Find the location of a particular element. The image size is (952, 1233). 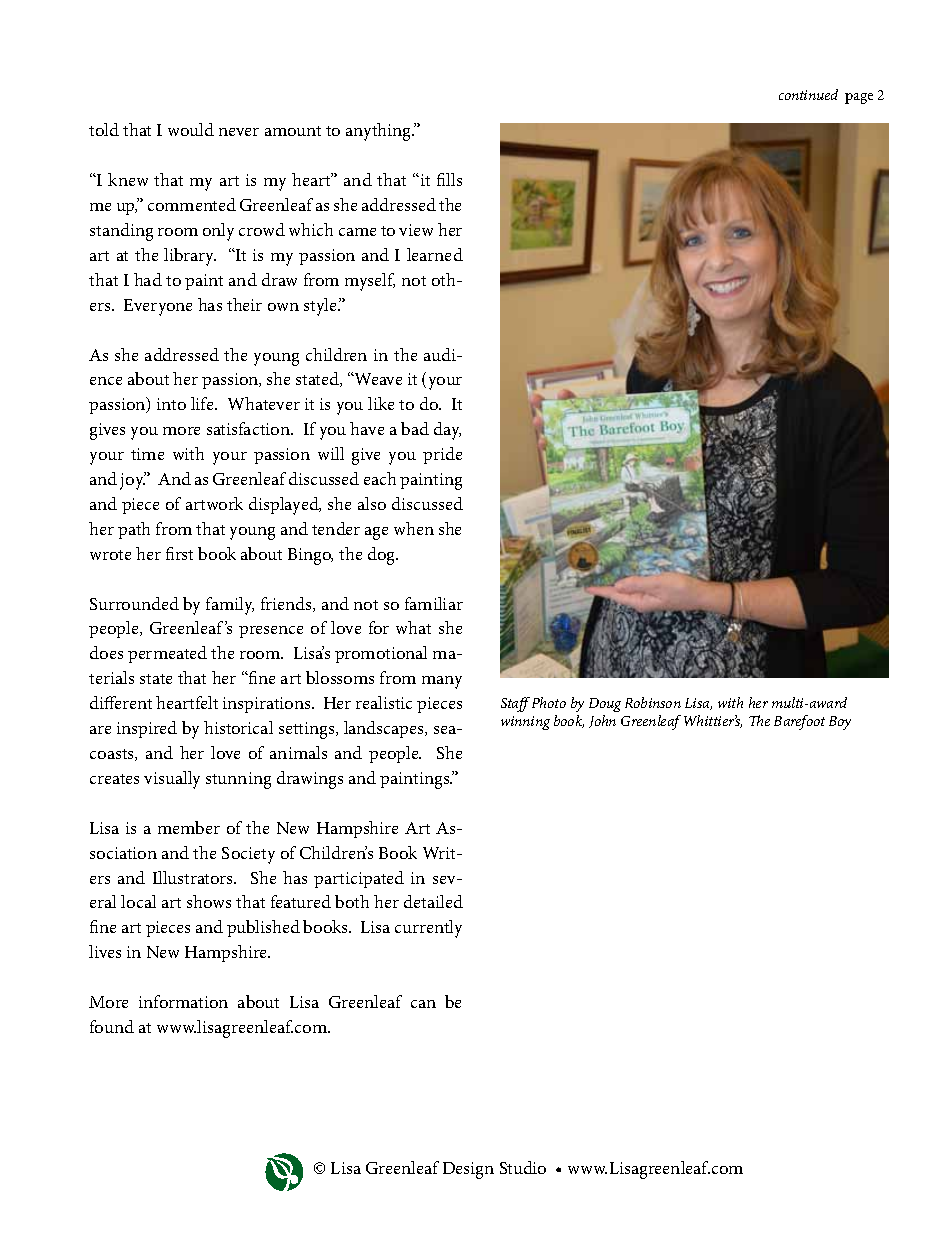

visually is located at coordinates (172, 780).
